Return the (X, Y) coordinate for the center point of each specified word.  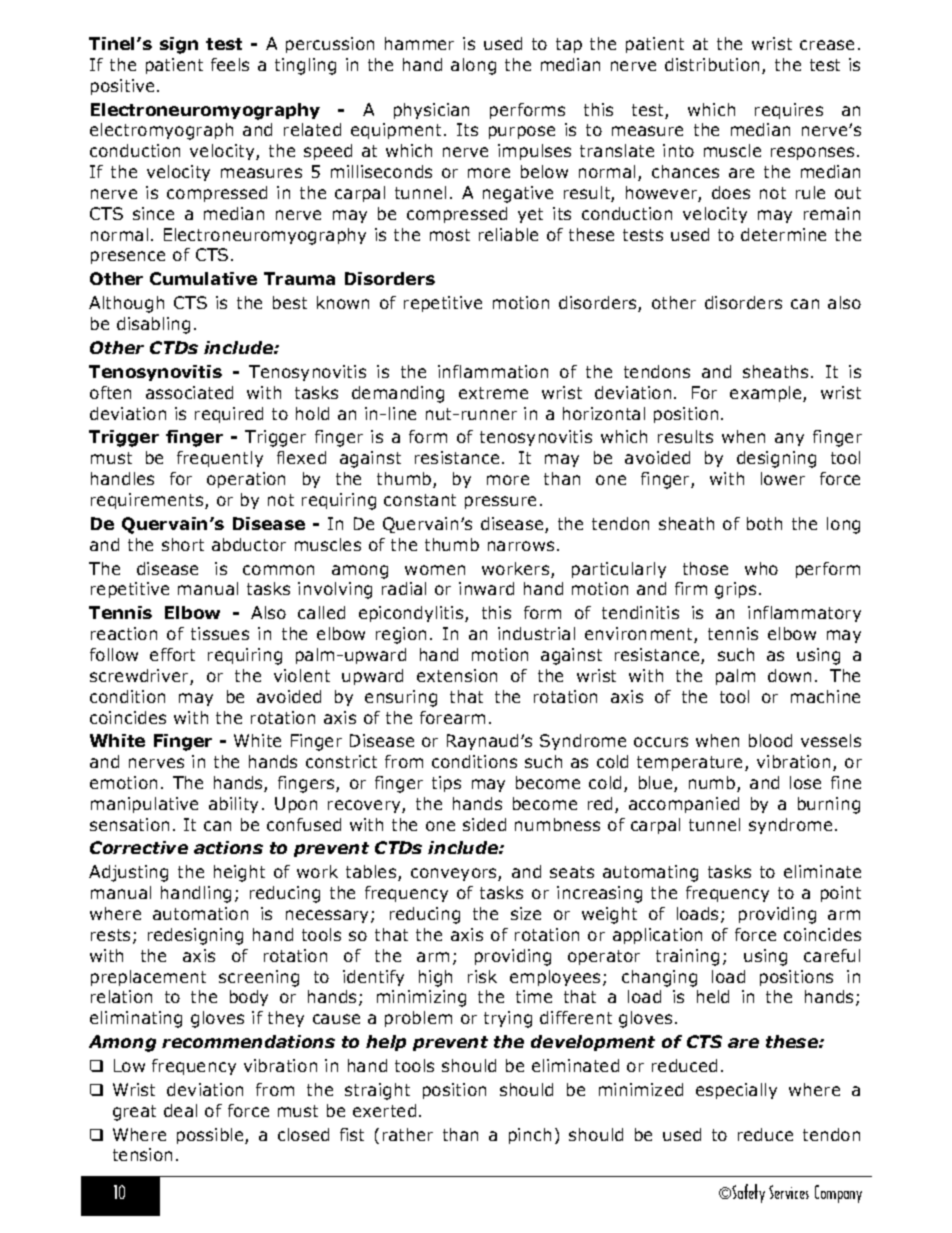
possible (211, 1136)
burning (829, 805)
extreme (493, 393)
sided (484, 824)
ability (233, 805)
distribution (712, 64)
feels (230, 64)
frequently (220, 459)
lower (783, 478)
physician (431, 111)
